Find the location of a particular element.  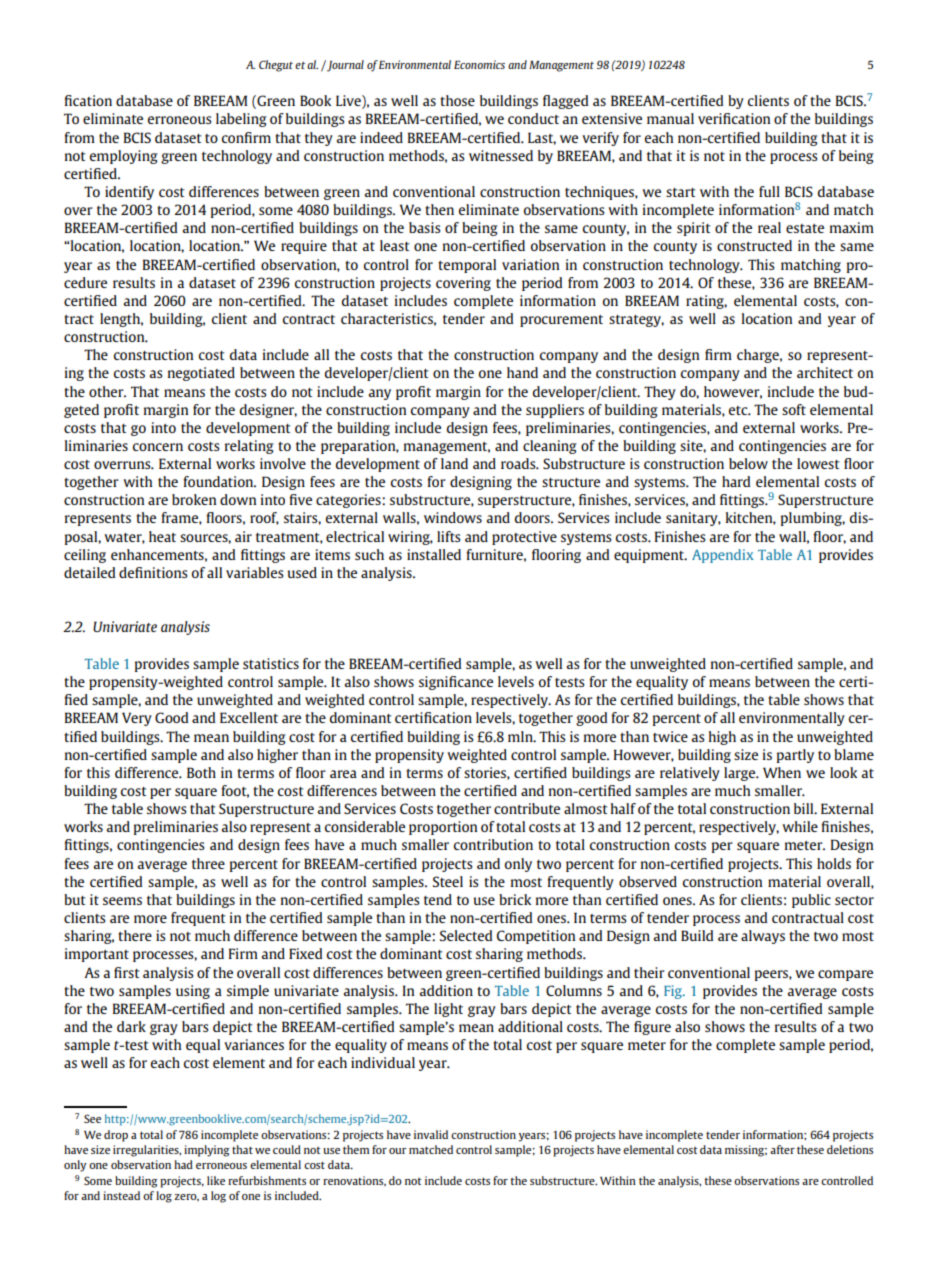

manual is located at coordinates (670, 118).
